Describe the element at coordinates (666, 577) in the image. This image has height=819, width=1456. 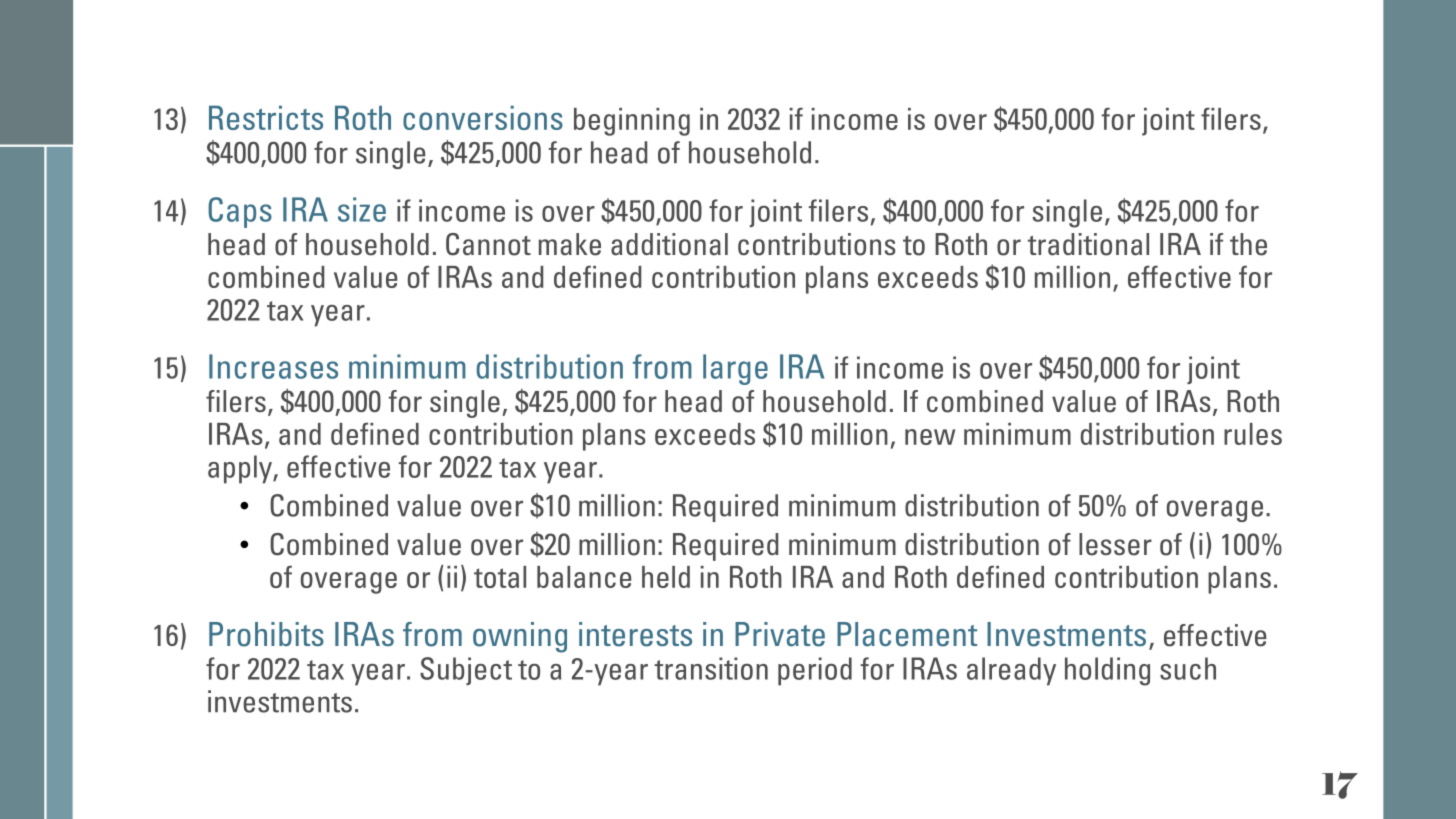
I see `held` at that location.
